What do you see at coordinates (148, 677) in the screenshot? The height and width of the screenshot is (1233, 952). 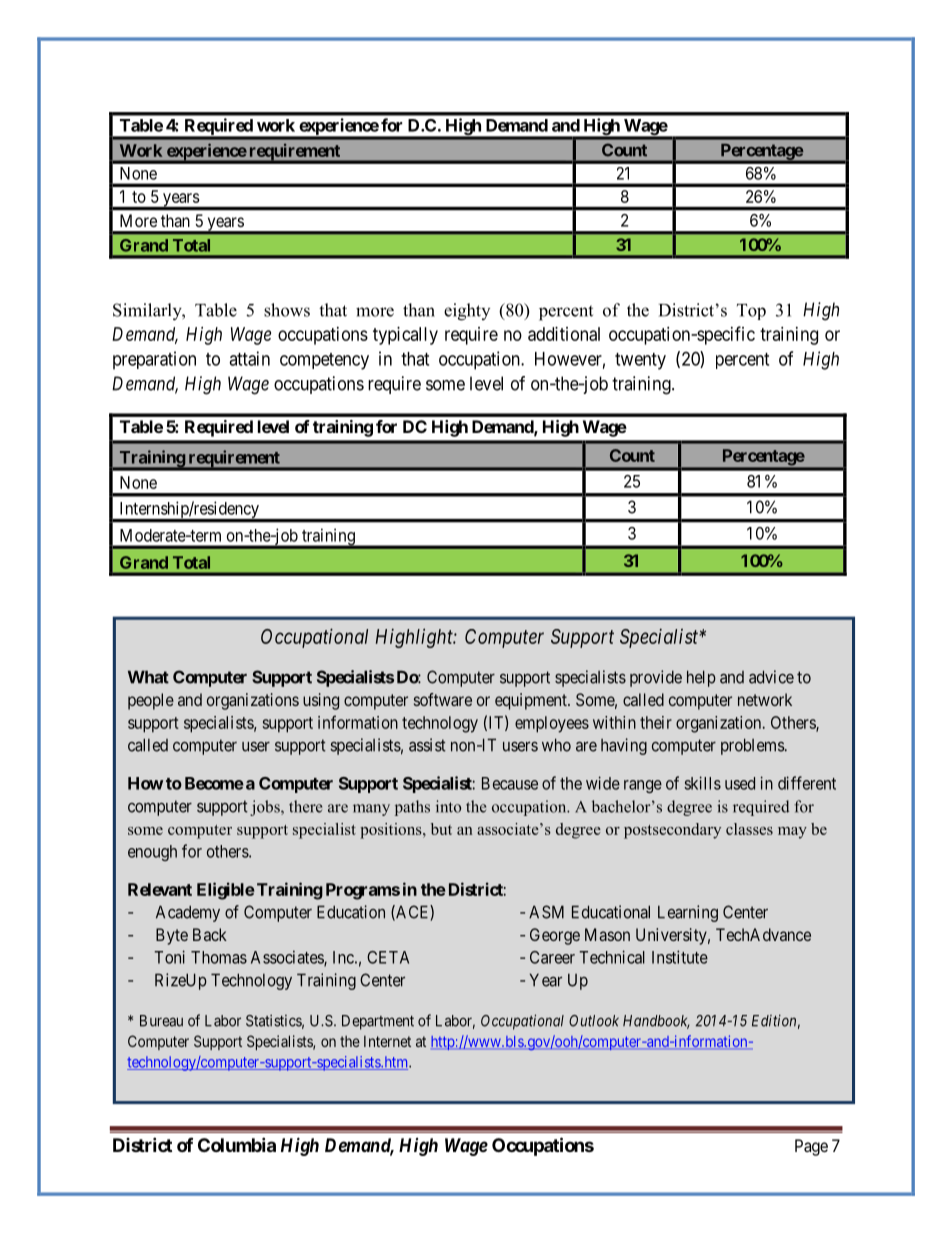 I see `What` at bounding box center [148, 677].
